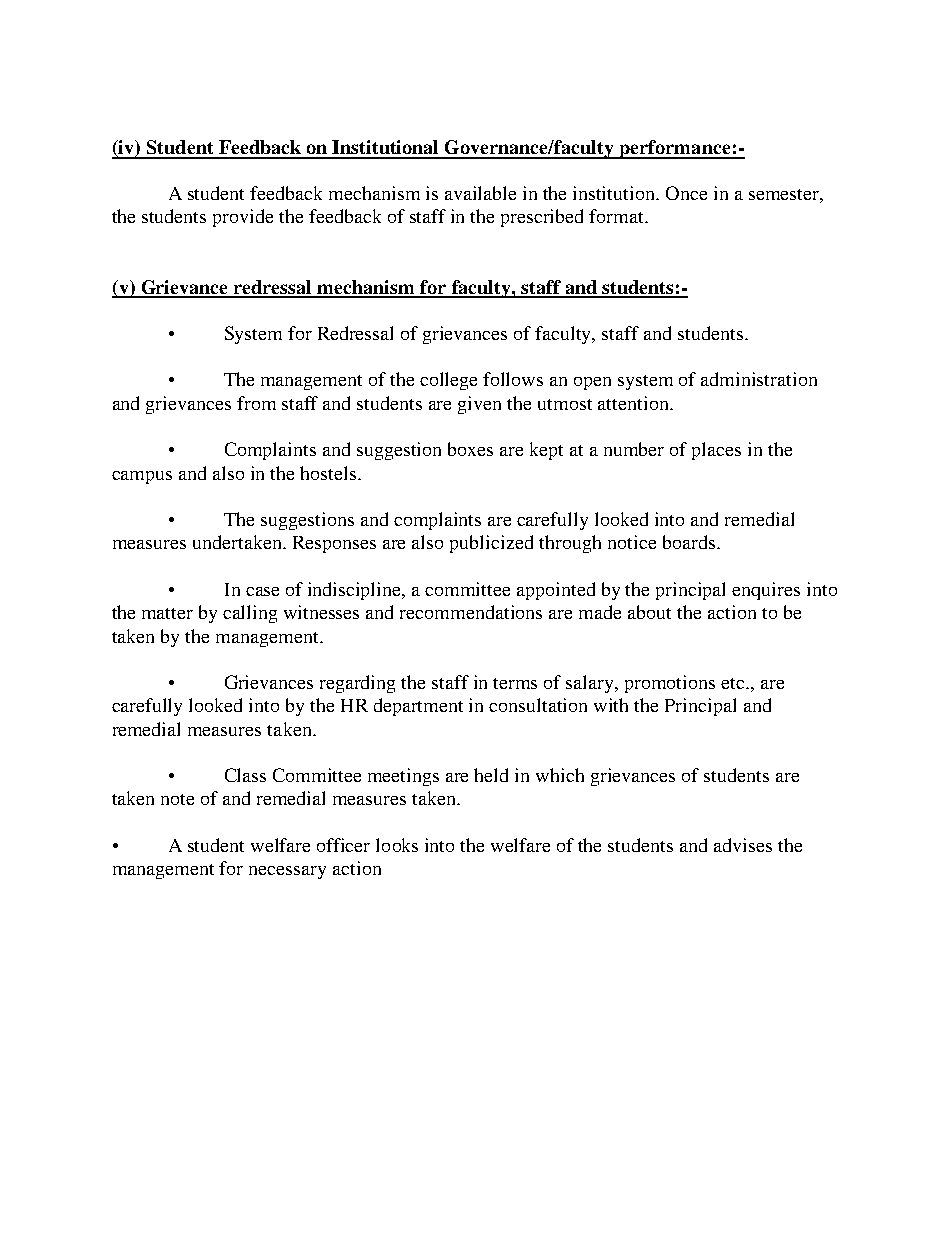  What do you see at coordinates (287, 872) in the page?
I see `necessary` at bounding box center [287, 872].
